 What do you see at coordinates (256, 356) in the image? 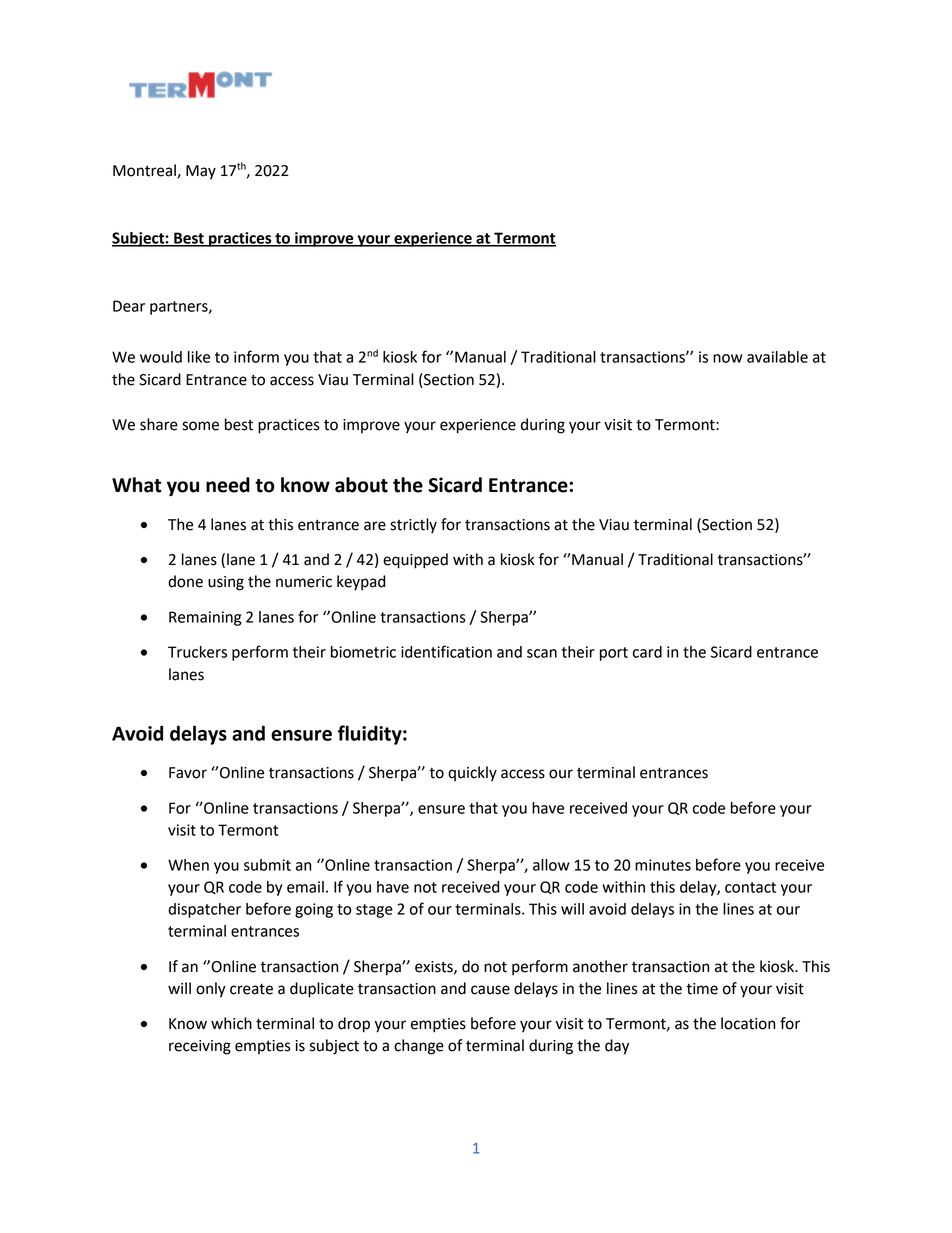
I see `inform` at bounding box center [256, 356].
